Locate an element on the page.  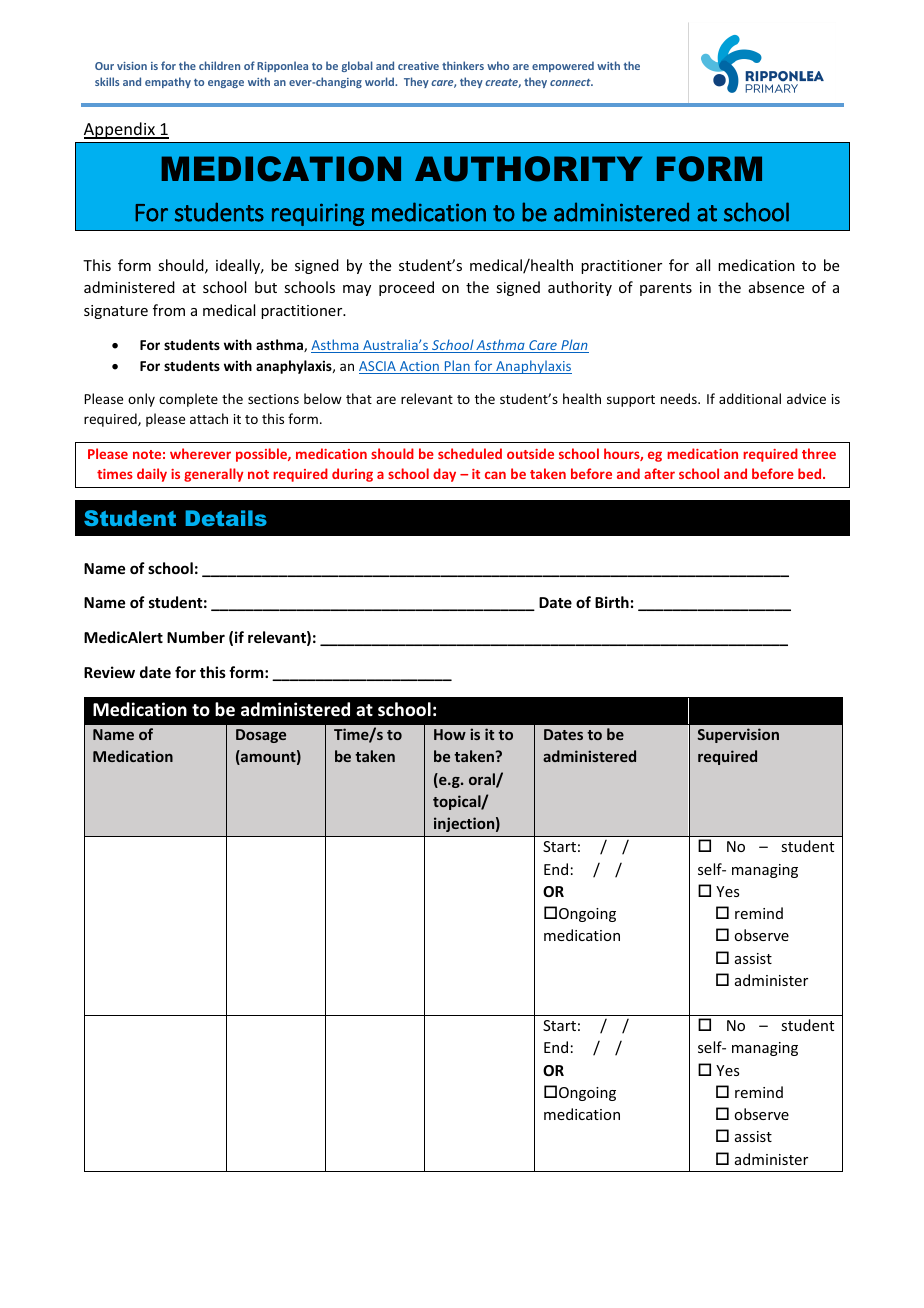
empowered is located at coordinates (563, 66).
